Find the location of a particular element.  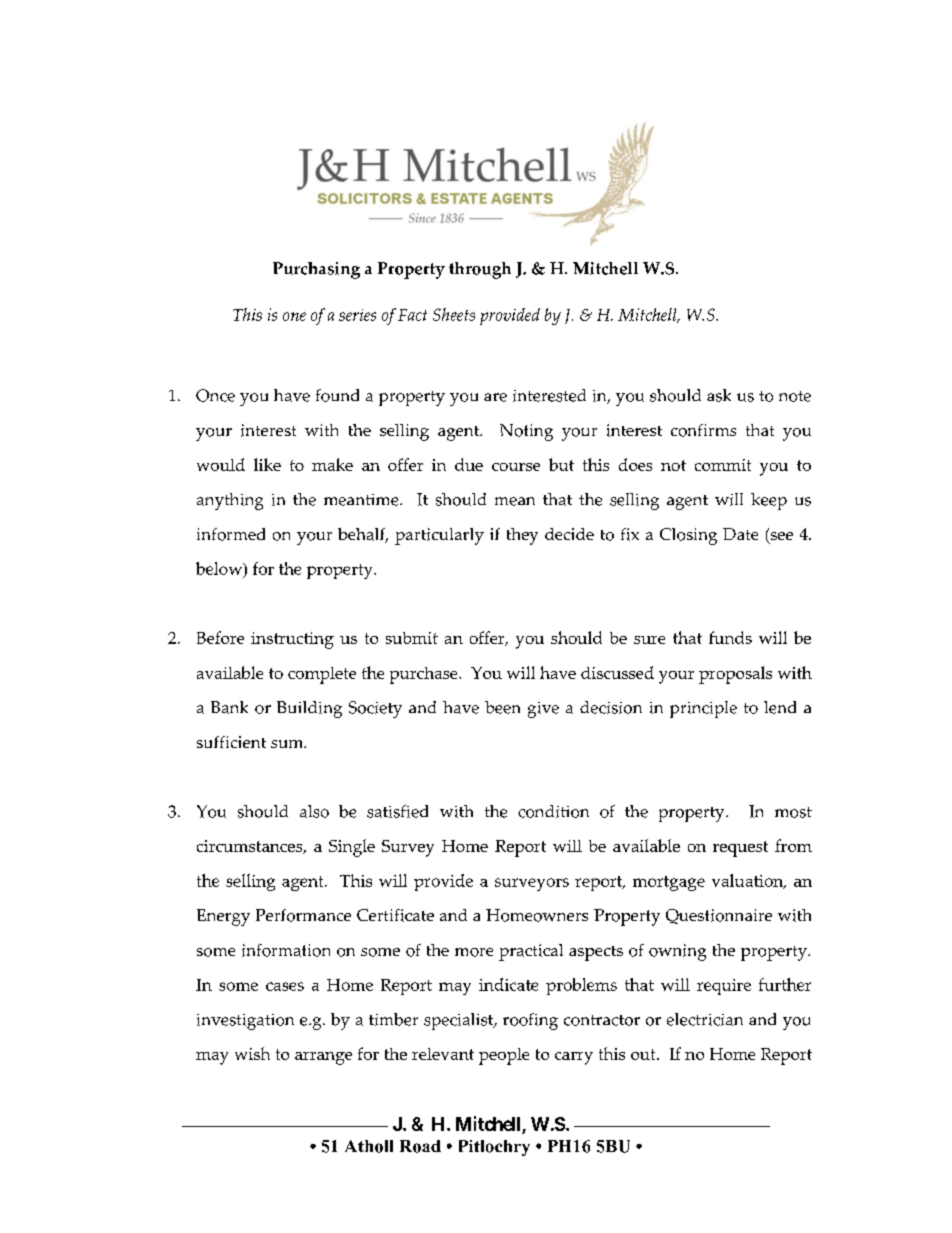

ask is located at coordinates (719, 395).
